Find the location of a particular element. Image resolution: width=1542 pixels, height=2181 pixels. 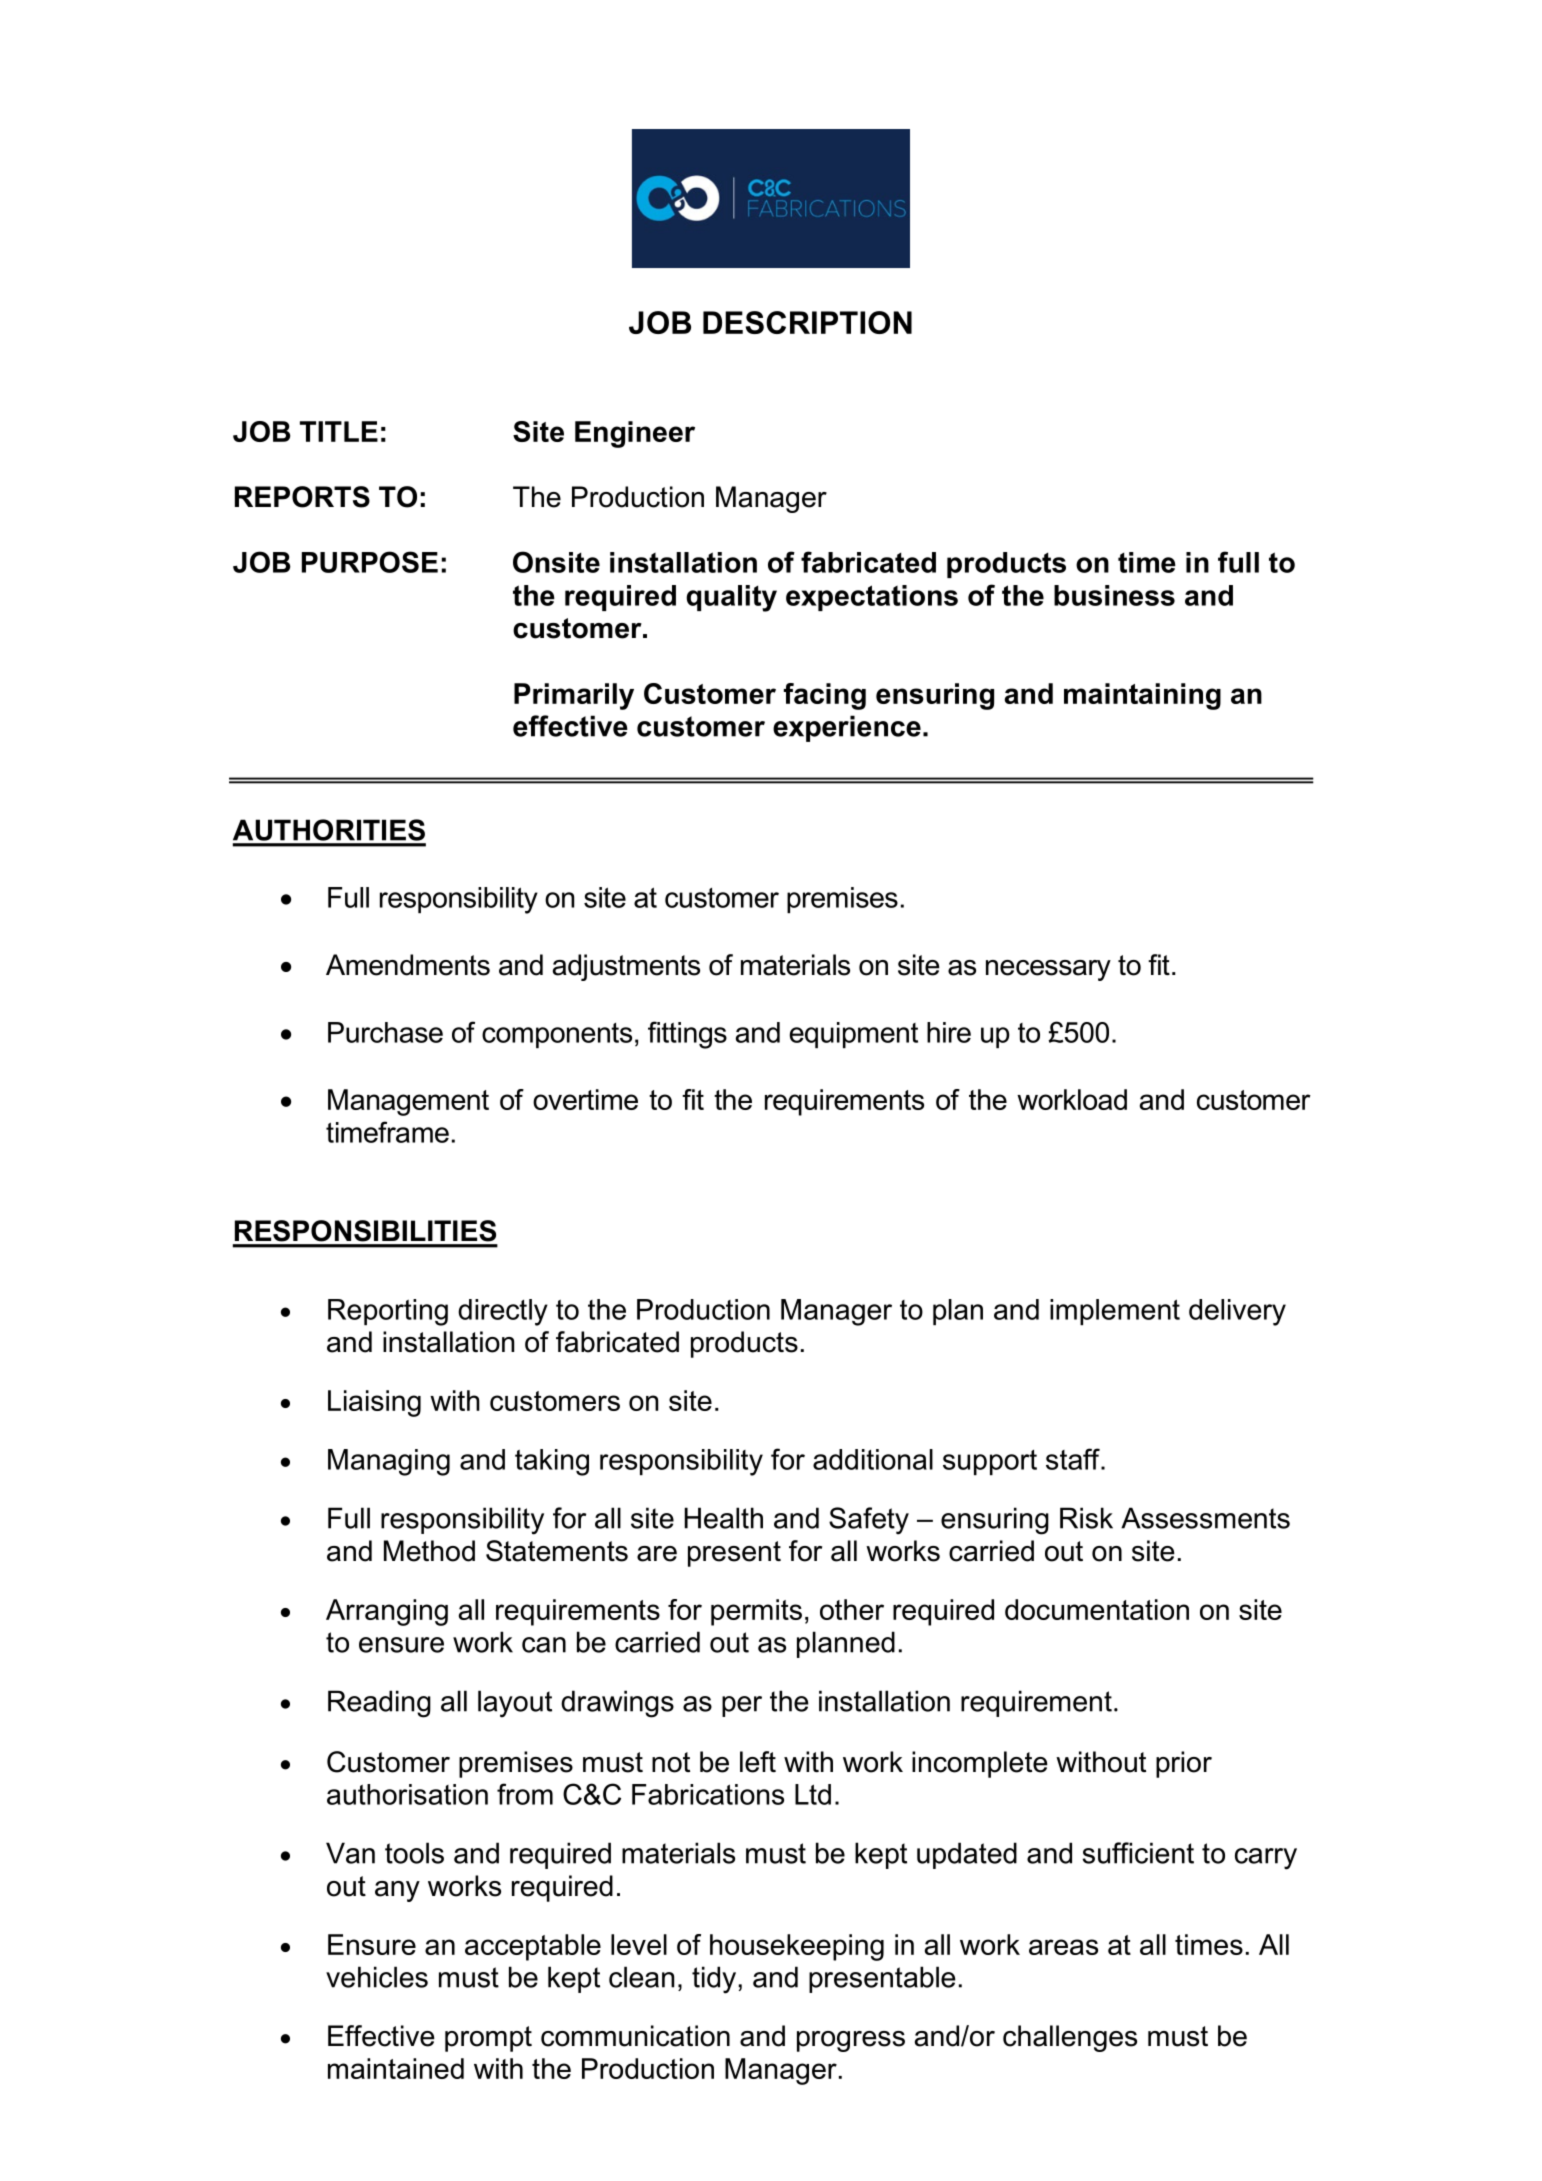

documentation is located at coordinates (1097, 1609).
